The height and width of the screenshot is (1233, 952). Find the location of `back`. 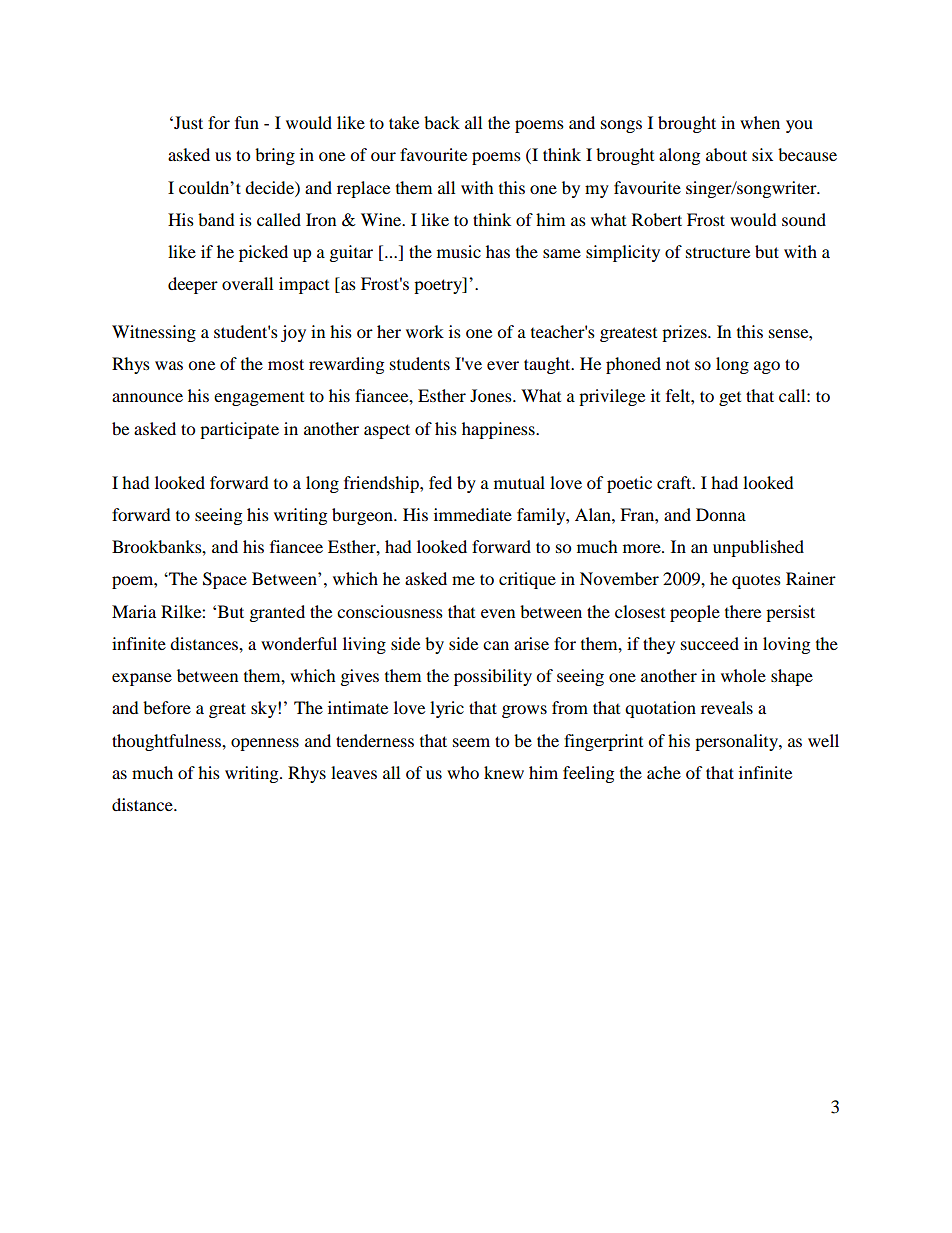

back is located at coordinates (442, 122).
